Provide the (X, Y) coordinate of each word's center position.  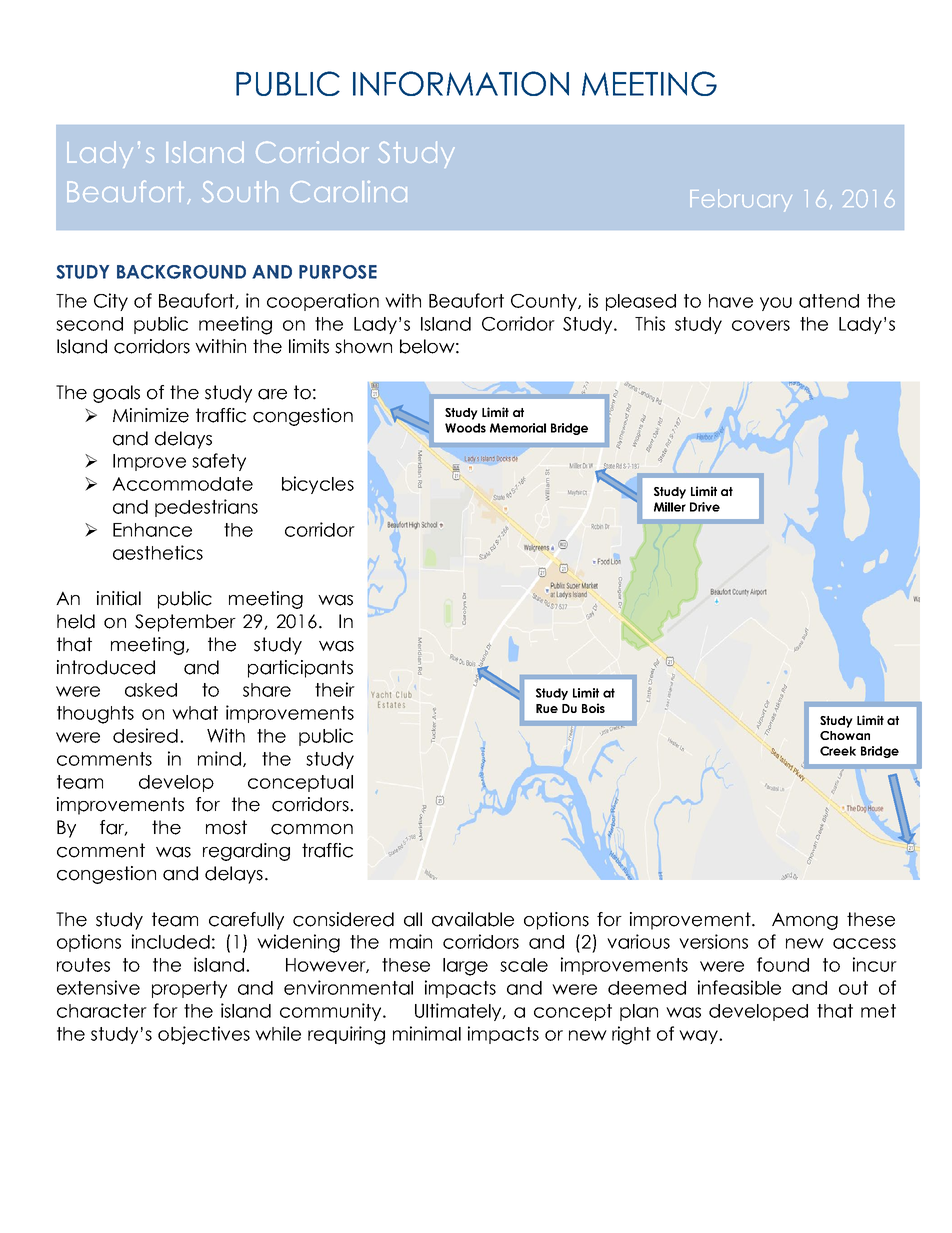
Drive (705, 507)
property (189, 989)
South (240, 191)
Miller (670, 507)
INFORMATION (461, 83)
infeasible (739, 987)
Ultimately (459, 1012)
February (741, 200)
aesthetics (158, 552)
